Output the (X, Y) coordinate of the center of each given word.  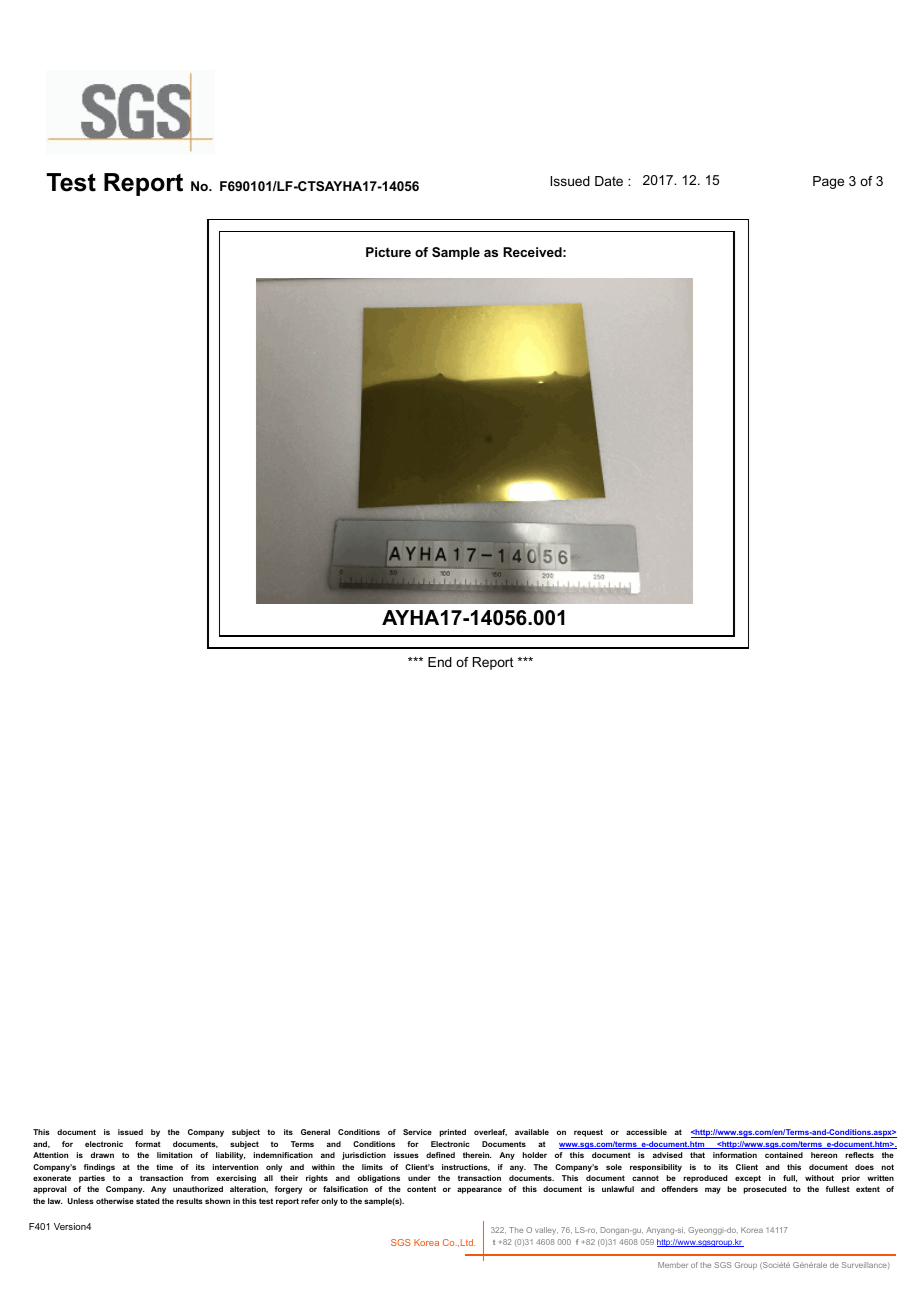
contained (784, 1155)
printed (452, 1133)
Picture (388, 252)
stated (147, 1201)
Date (609, 181)
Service (417, 1132)
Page (828, 182)
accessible (646, 1132)
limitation (174, 1155)
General (315, 1132)
